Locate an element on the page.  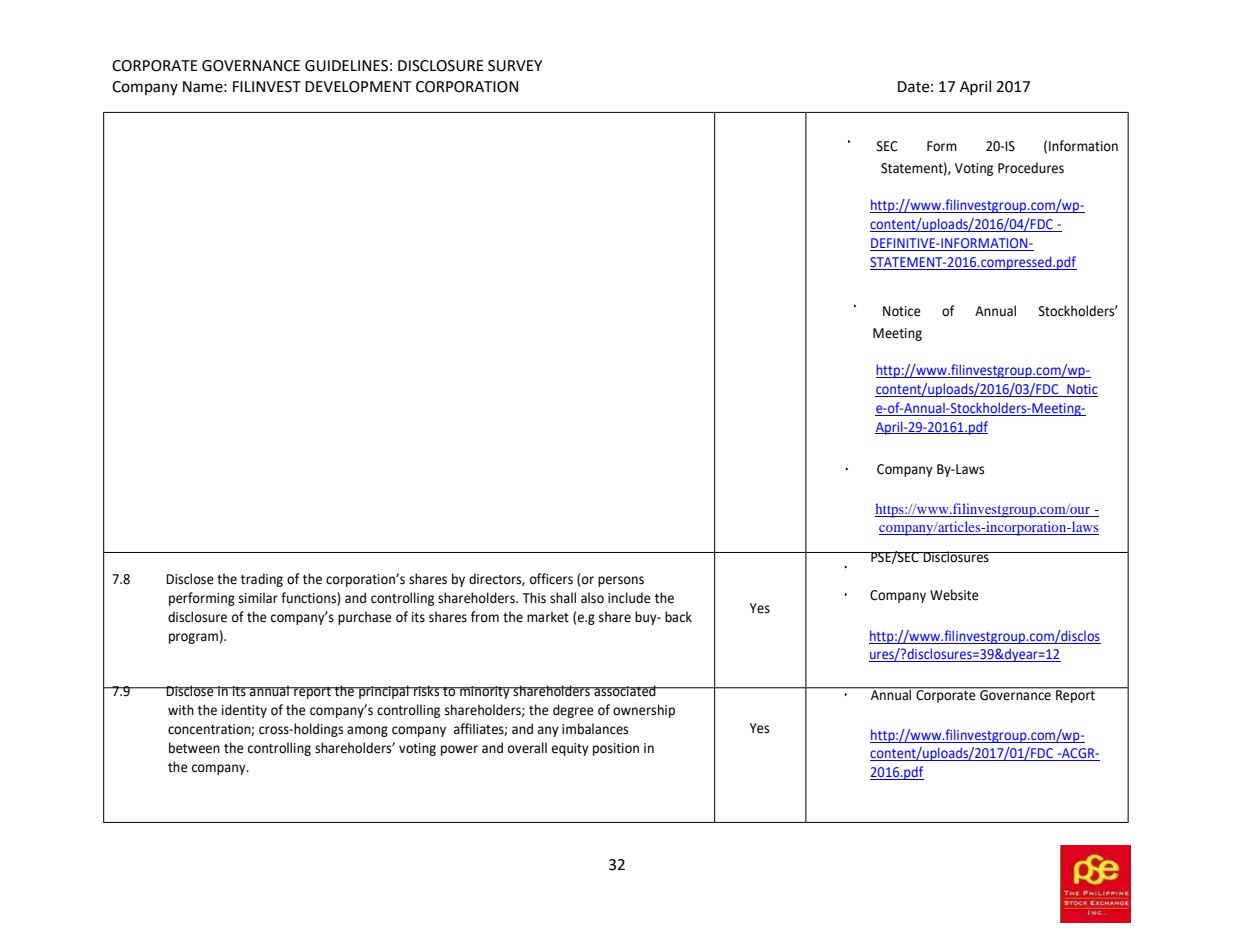
officers is located at coordinates (551, 579).
